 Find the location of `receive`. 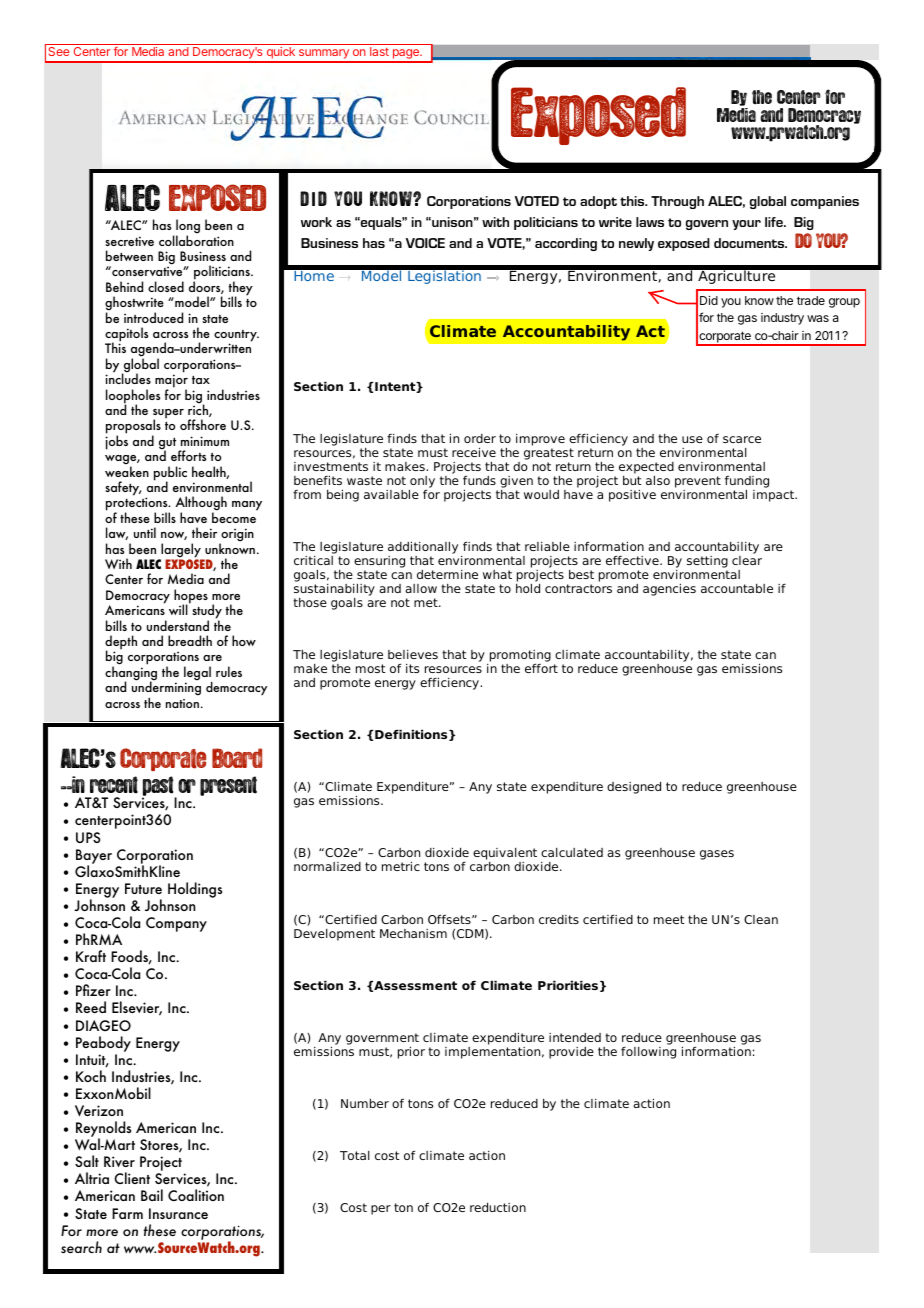

receive is located at coordinates (474, 452).
